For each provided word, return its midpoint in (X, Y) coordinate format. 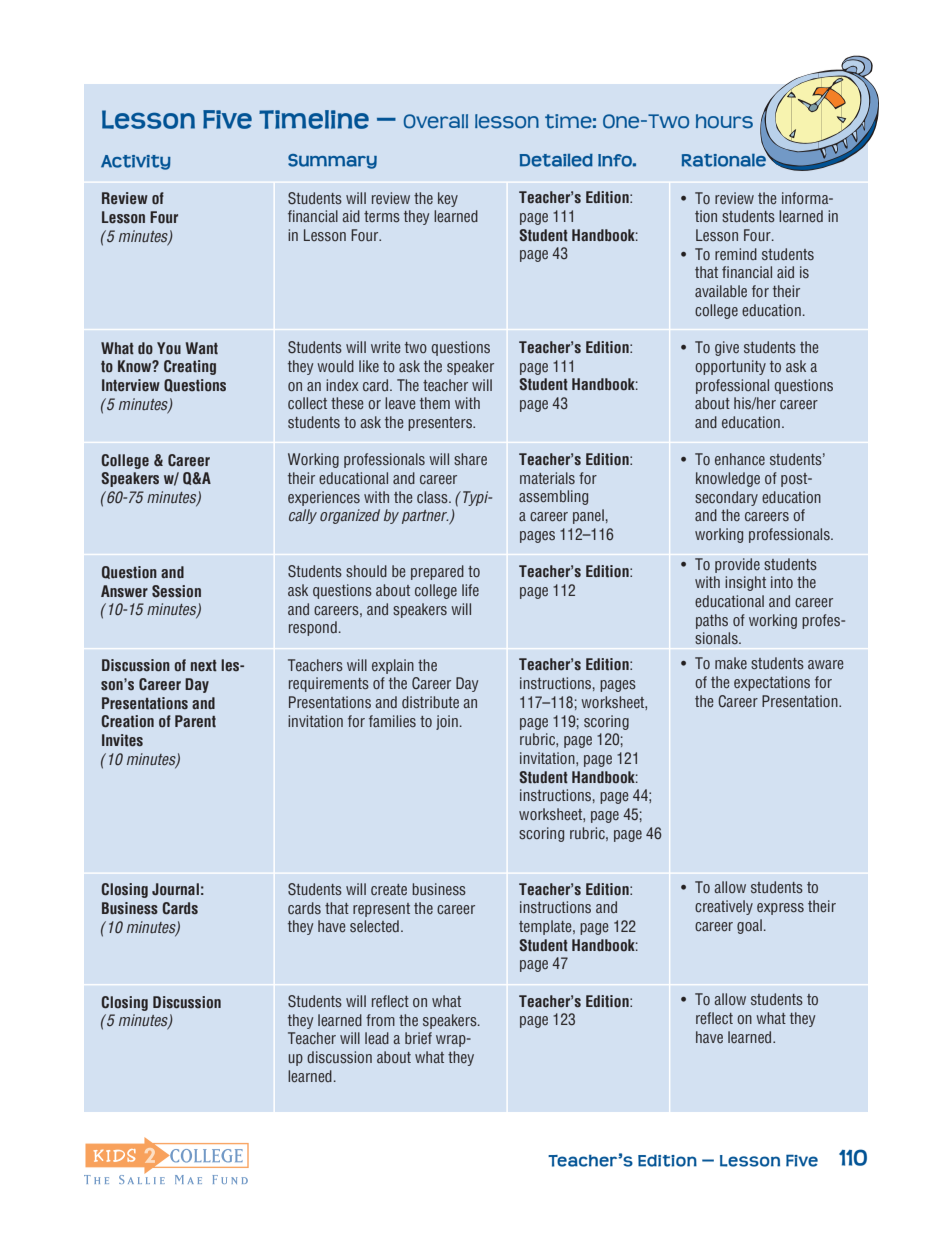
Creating (190, 367)
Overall (436, 121)
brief (418, 1038)
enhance (740, 459)
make (731, 663)
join (447, 722)
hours (724, 121)
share (470, 459)
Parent (195, 721)
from (380, 1020)
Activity (136, 162)
